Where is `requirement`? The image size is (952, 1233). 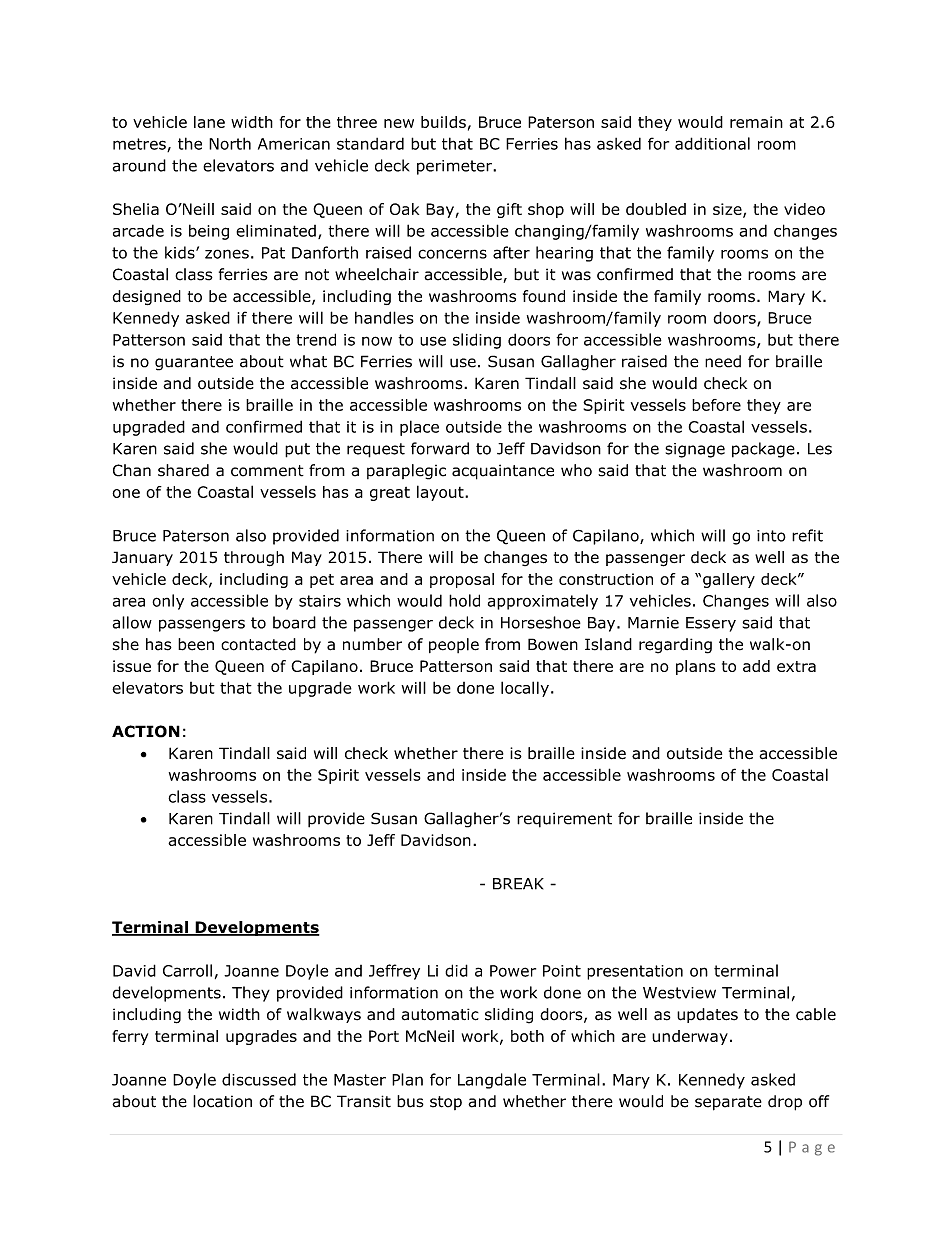 requirement is located at coordinates (564, 820).
